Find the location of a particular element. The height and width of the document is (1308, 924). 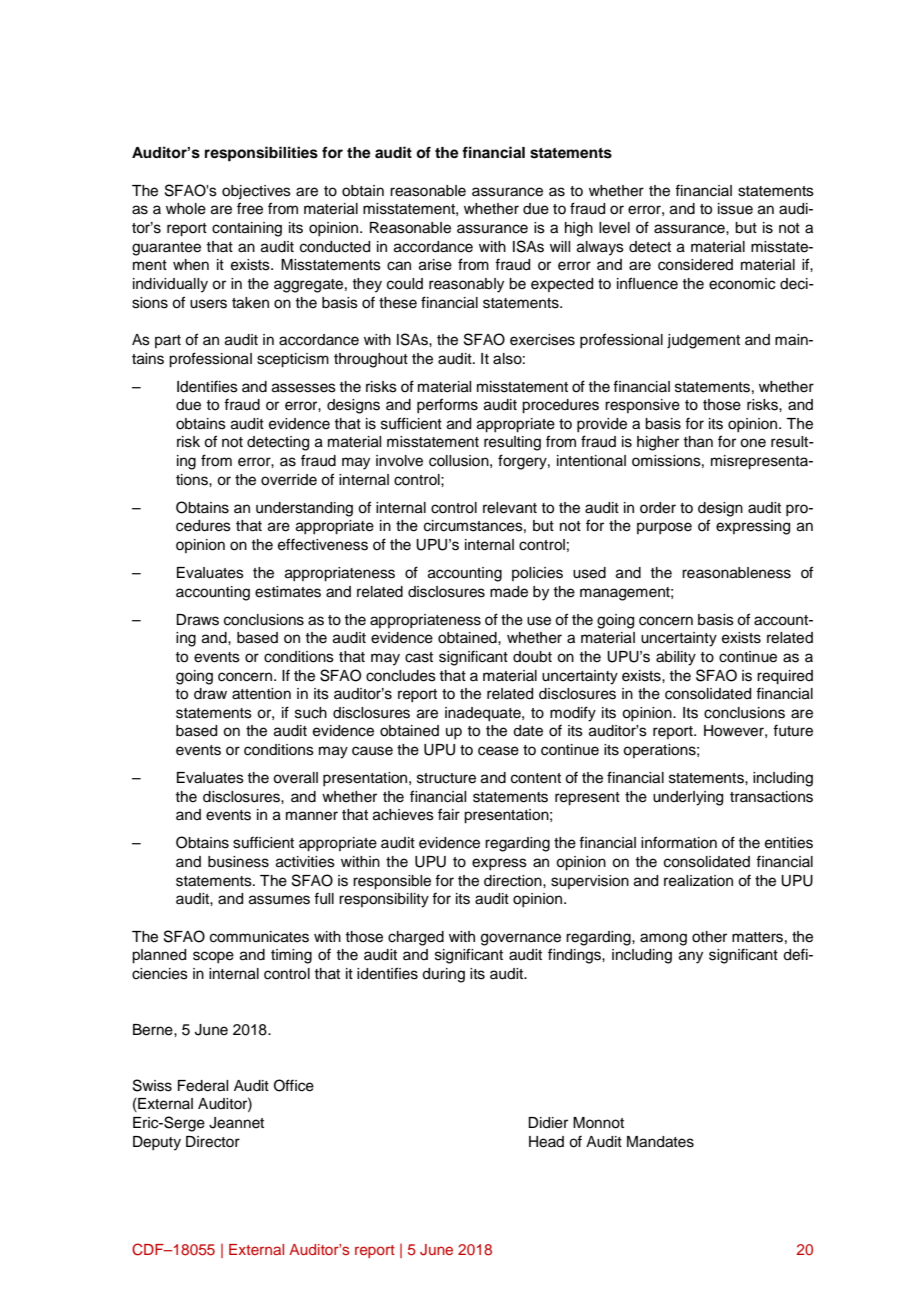

Director is located at coordinates (213, 1142).
